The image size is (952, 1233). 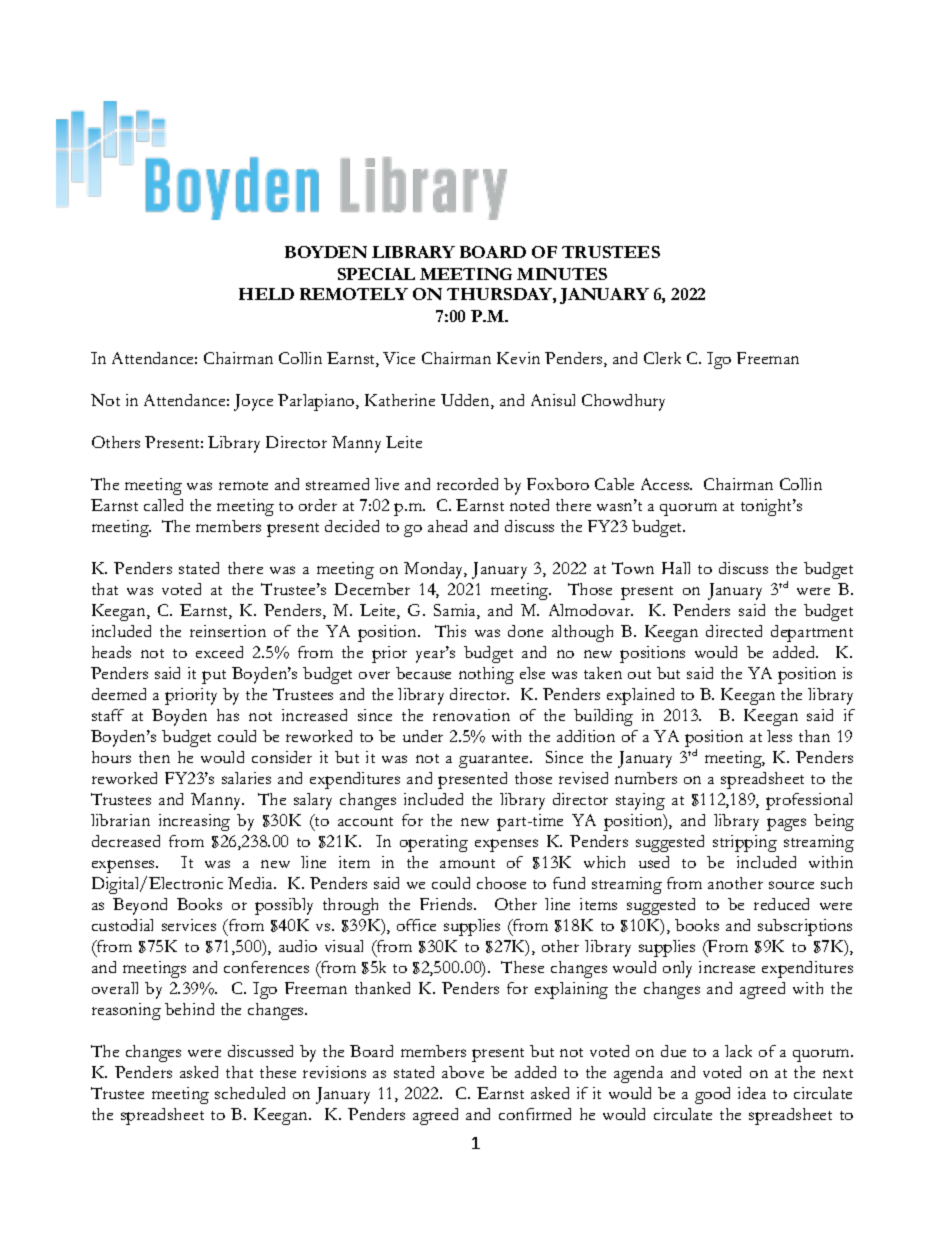 I want to click on above, so click(x=463, y=1072).
